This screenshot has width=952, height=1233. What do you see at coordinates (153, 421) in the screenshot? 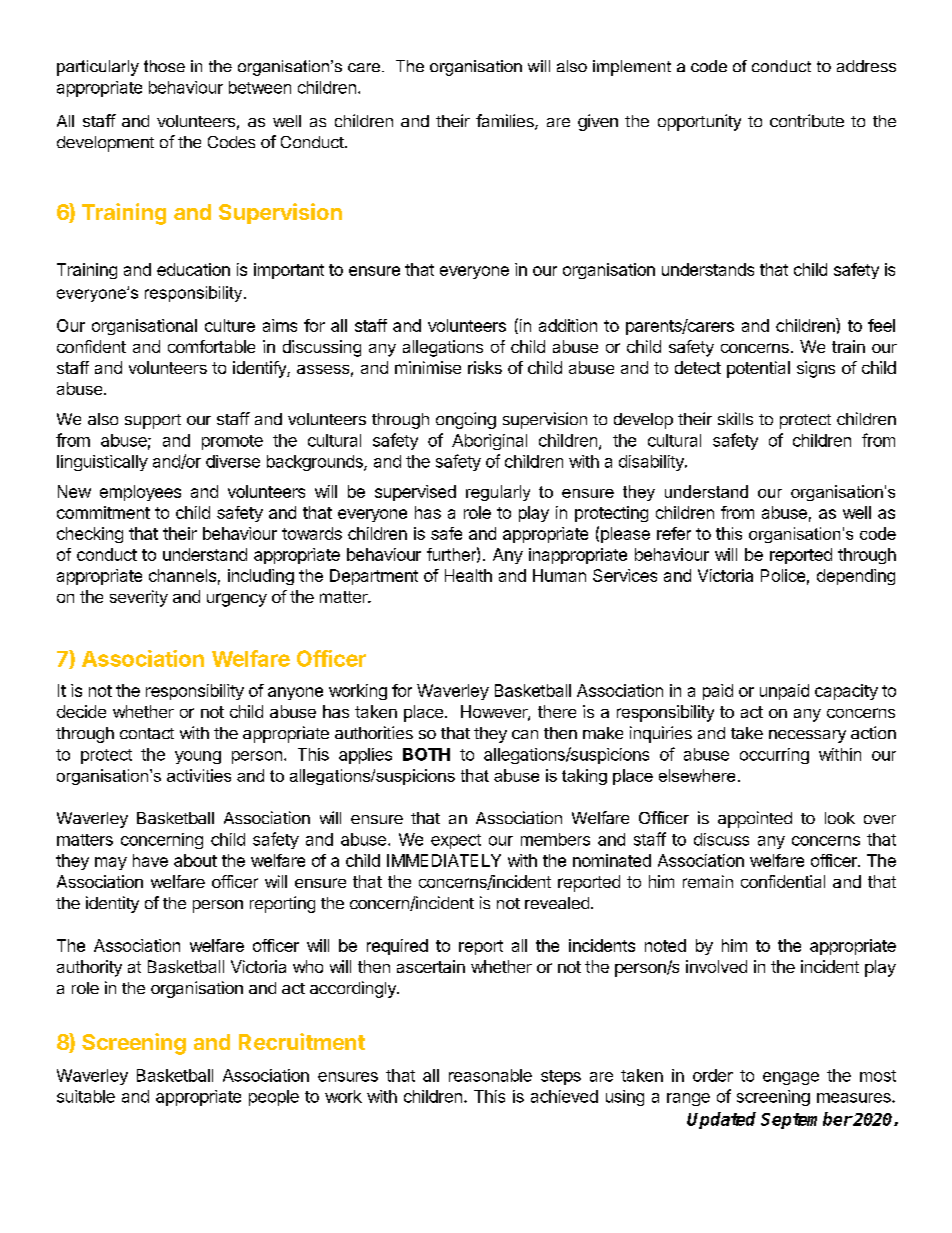
I see `support` at bounding box center [153, 421].
